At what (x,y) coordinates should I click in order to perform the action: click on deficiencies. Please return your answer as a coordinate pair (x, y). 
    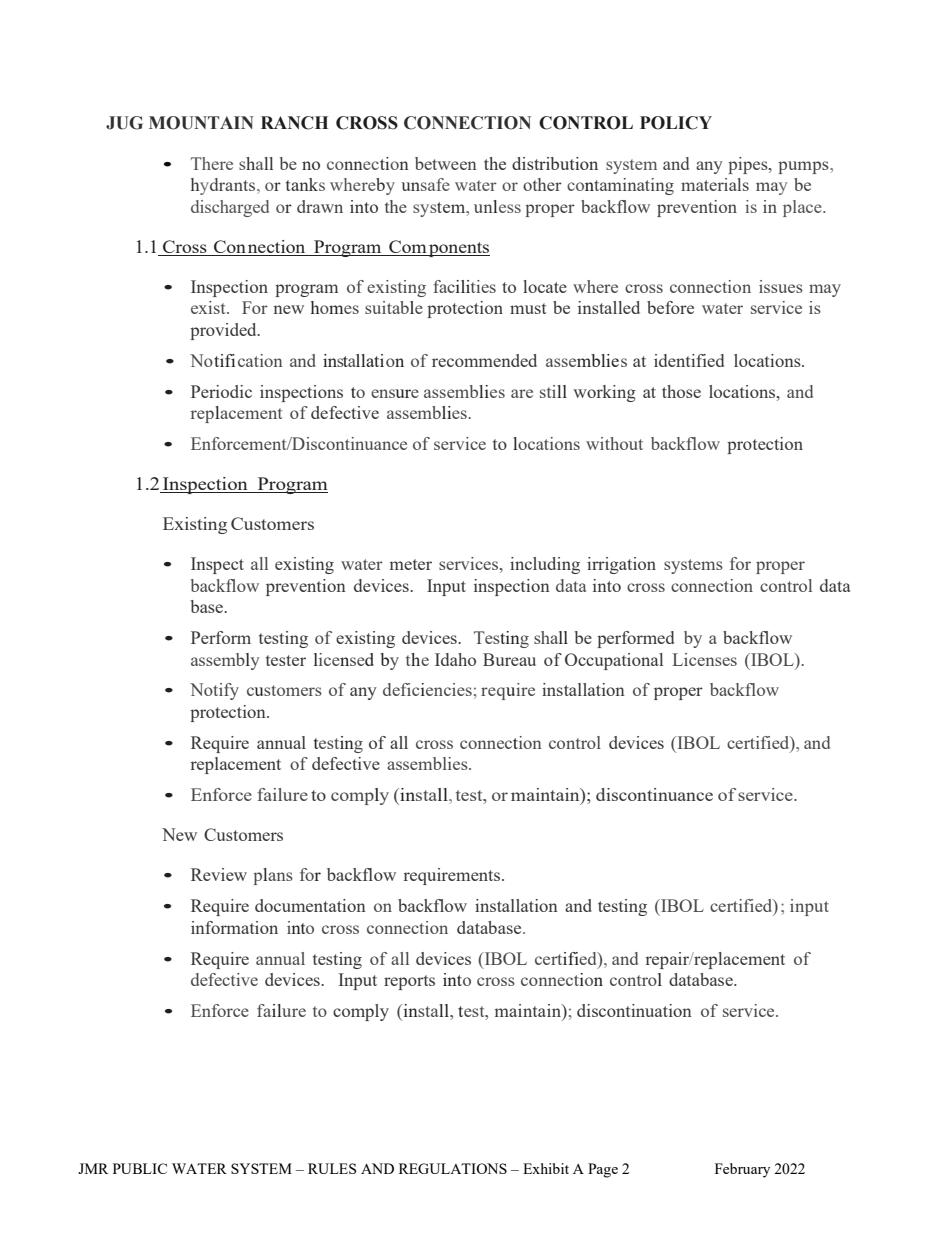
    Looking at the image, I should click on (427, 689).
